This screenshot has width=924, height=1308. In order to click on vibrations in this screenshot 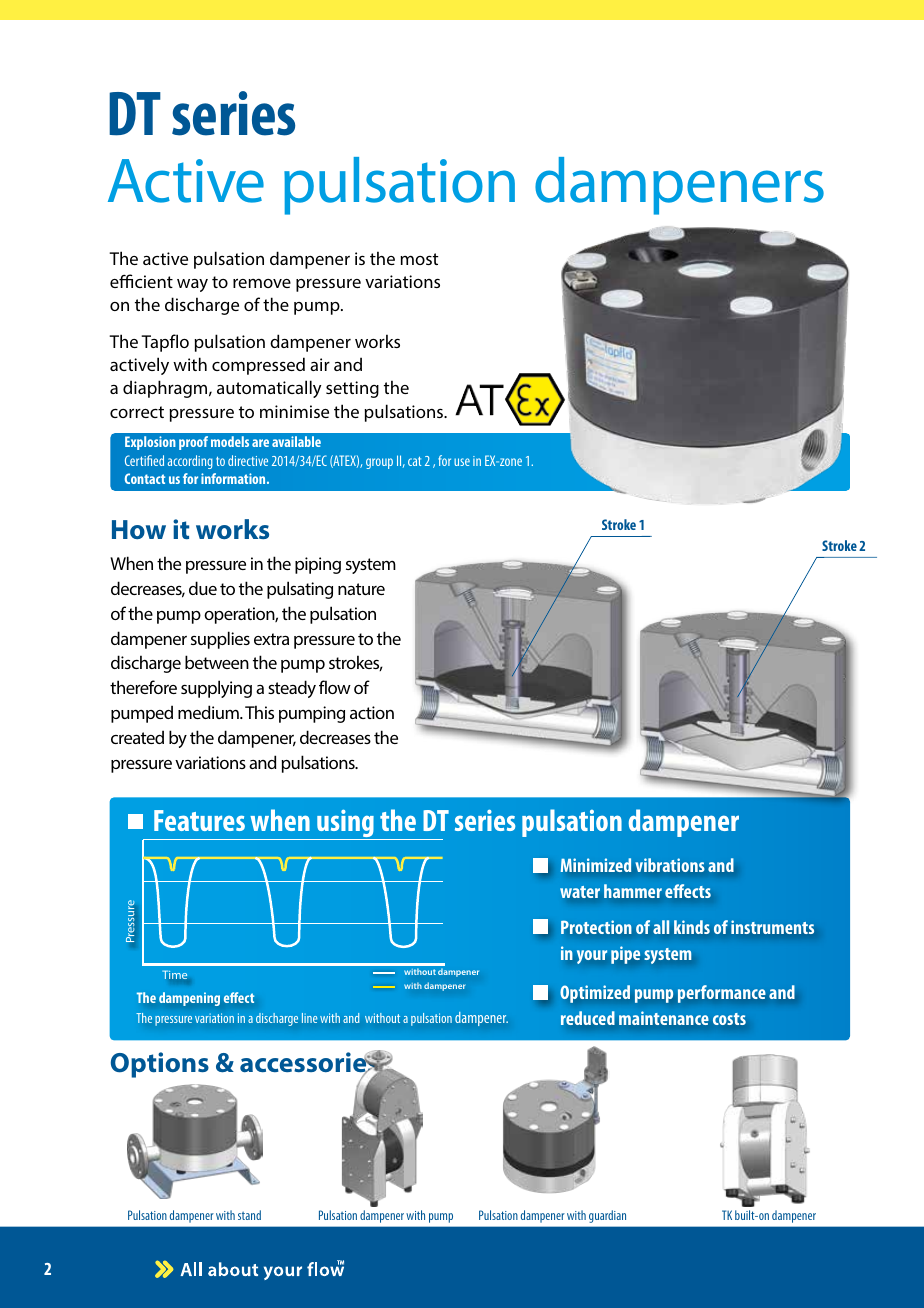, I will do `click(670, 865)`.
